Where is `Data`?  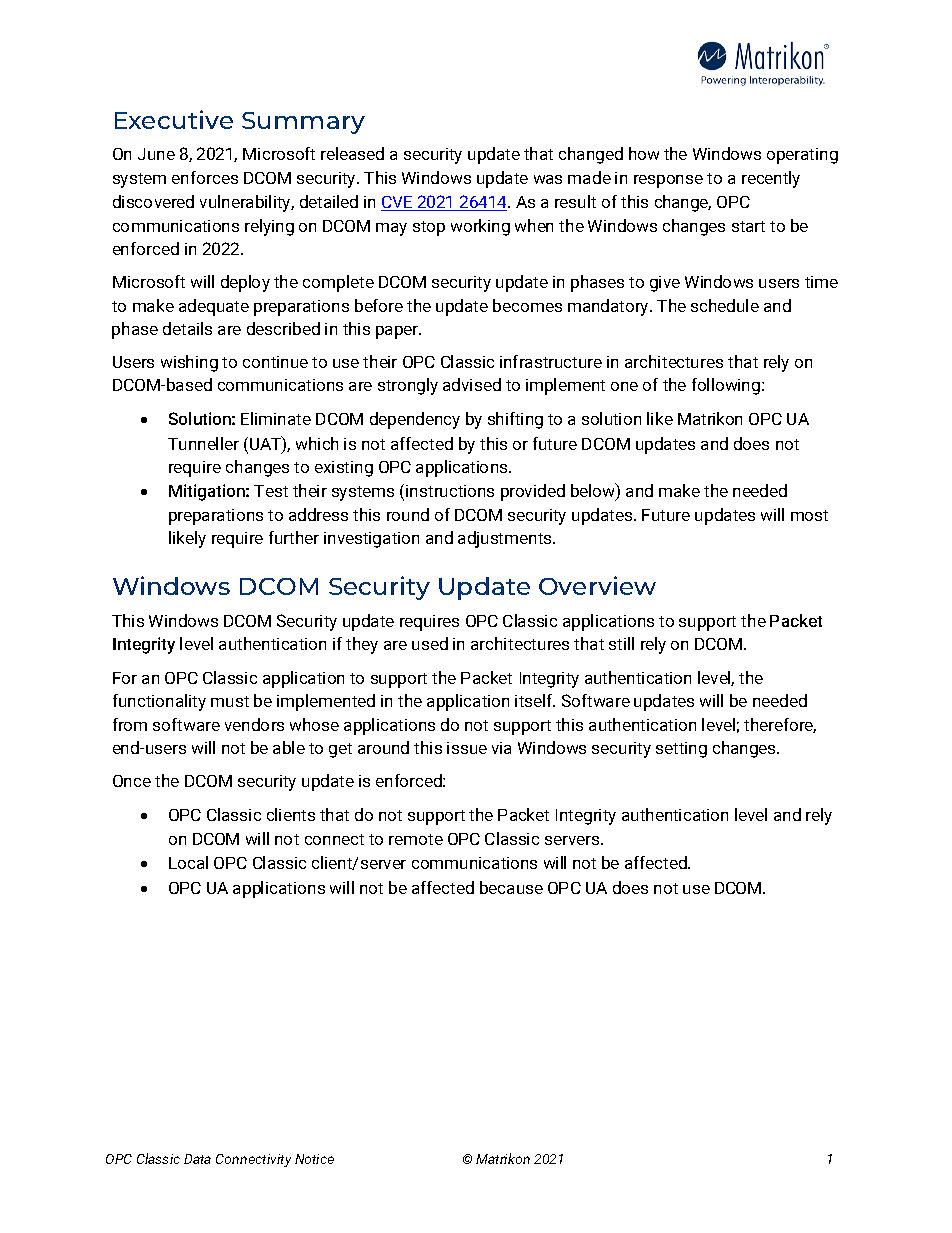 Data is located at coordinates (197, 1159).
